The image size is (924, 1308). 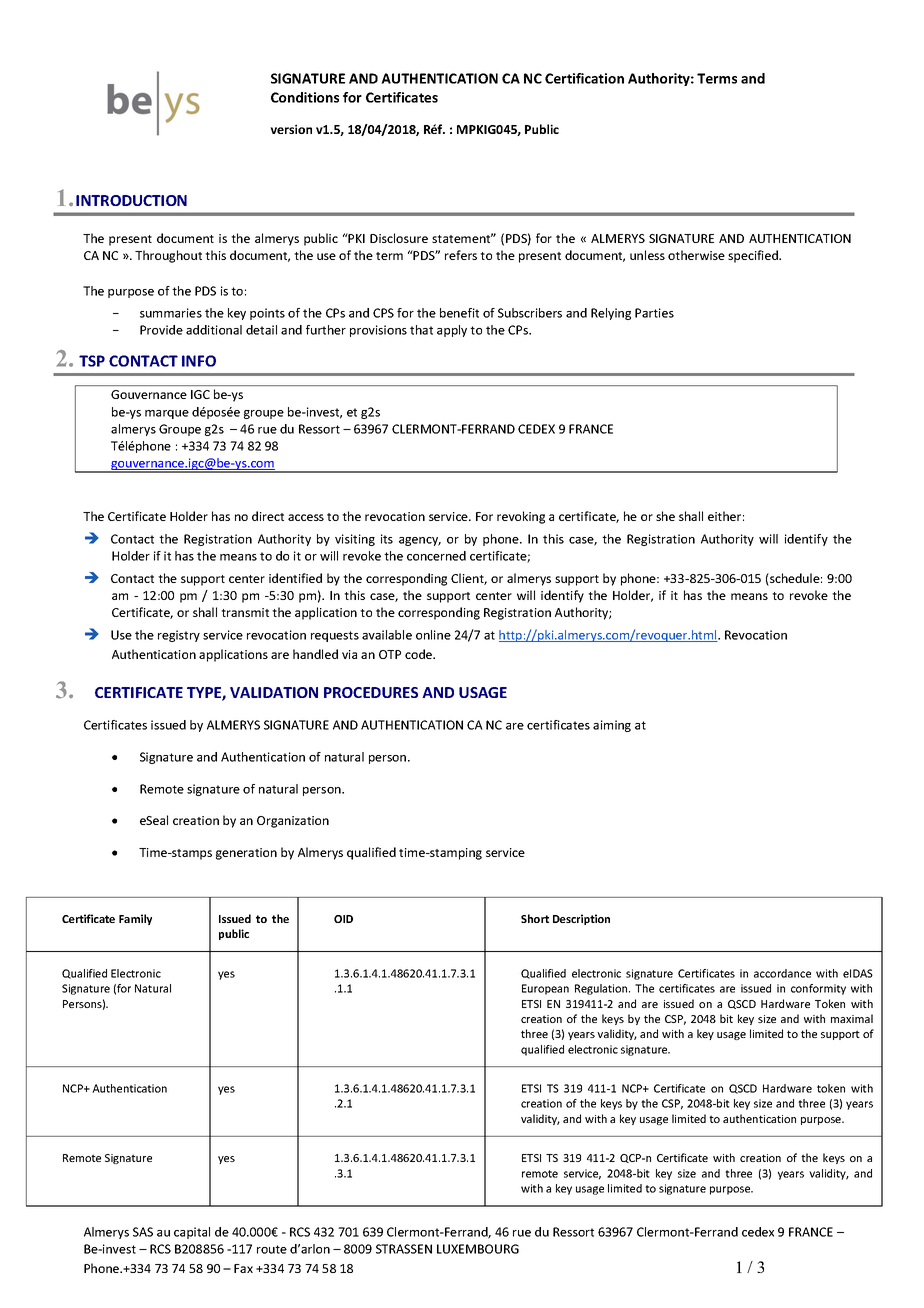 I want to click on revoking, so click(x=521, y=517).
